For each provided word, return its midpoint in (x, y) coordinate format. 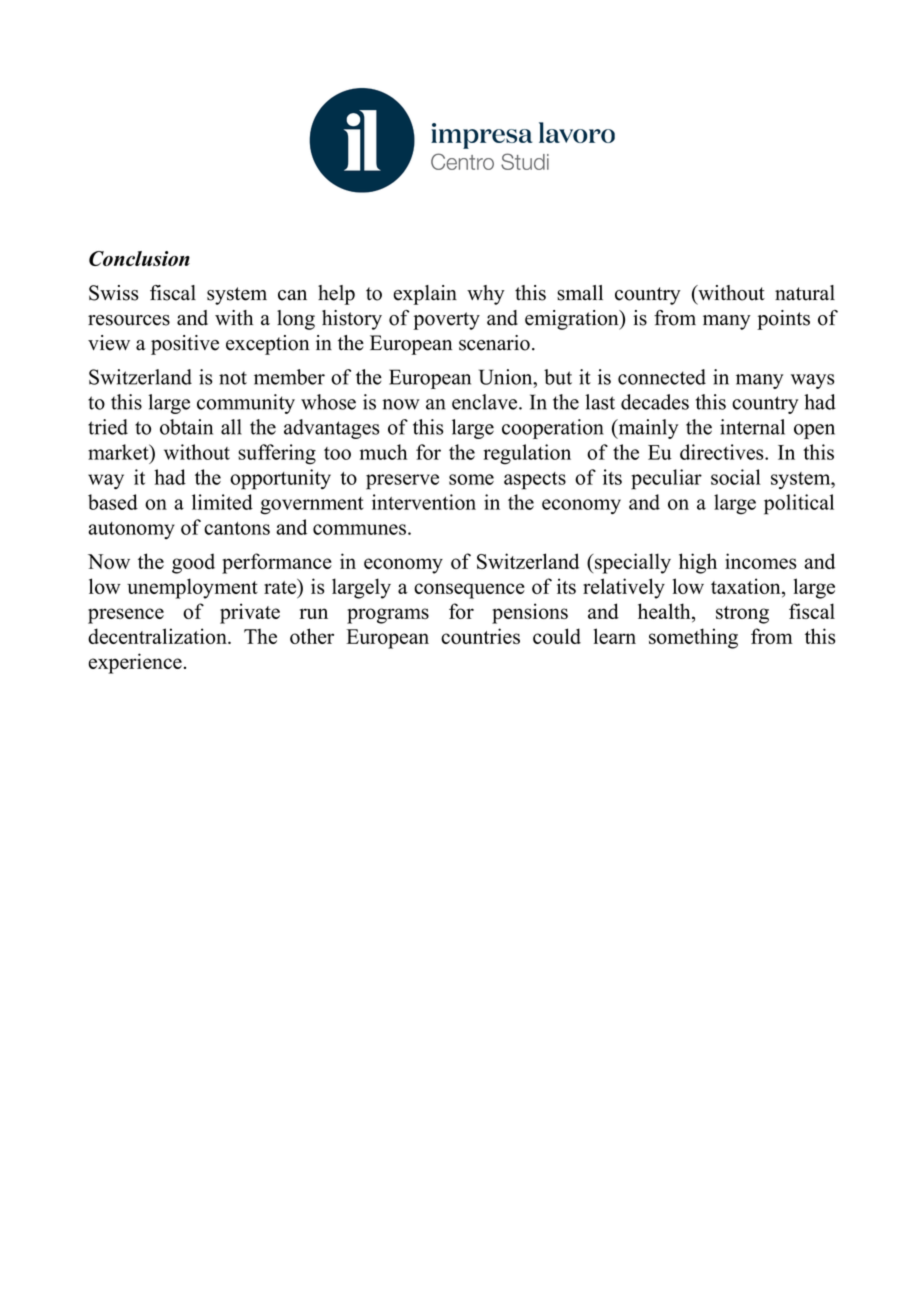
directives (723, 452)
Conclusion (139, 258)
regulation (527, 454)
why (486, 295)
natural (805, 293)
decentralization (158, 636)
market (119, 452)
